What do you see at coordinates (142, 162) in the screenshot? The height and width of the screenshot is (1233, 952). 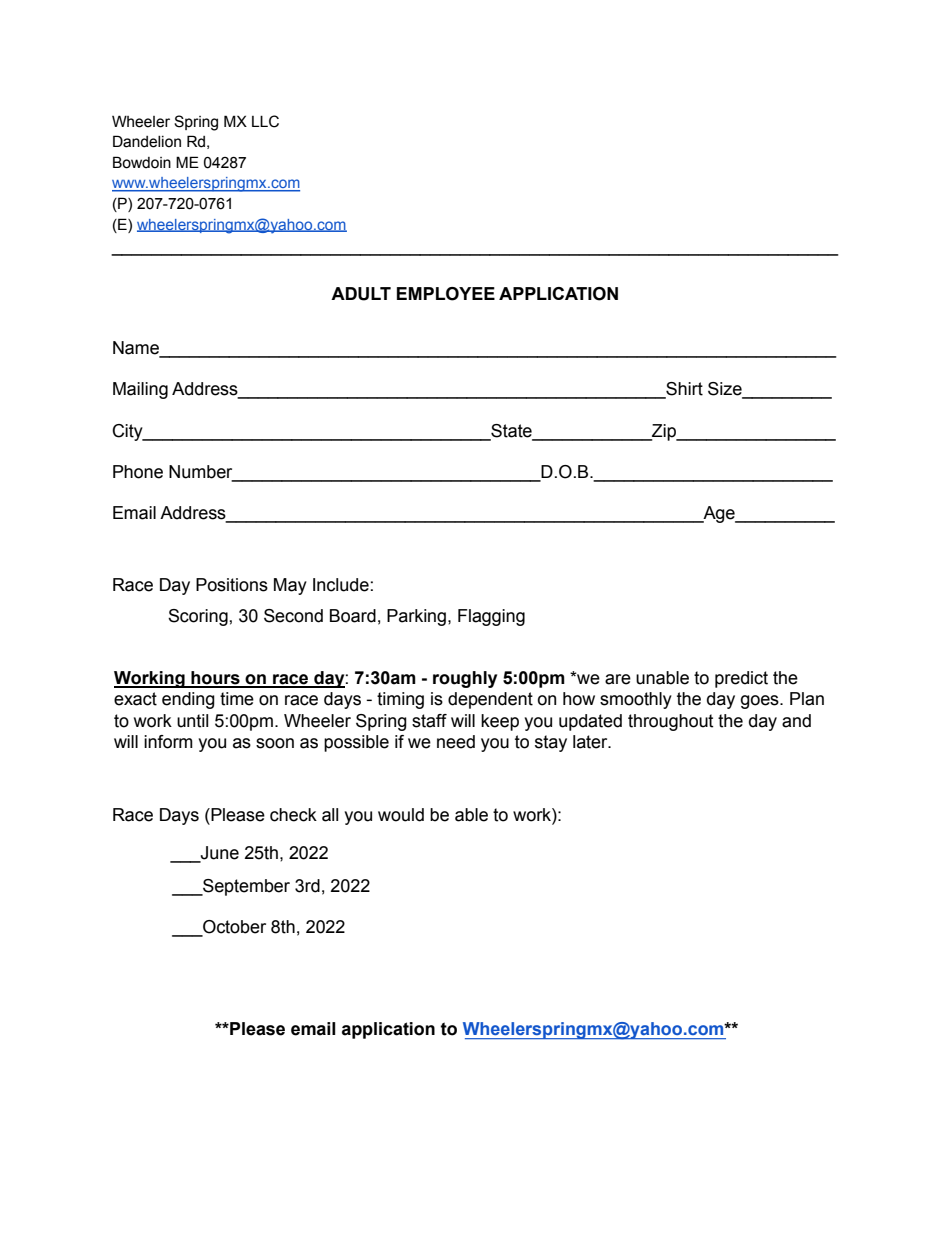 I see `Bowdoin` at bounding box center [142, 162].
